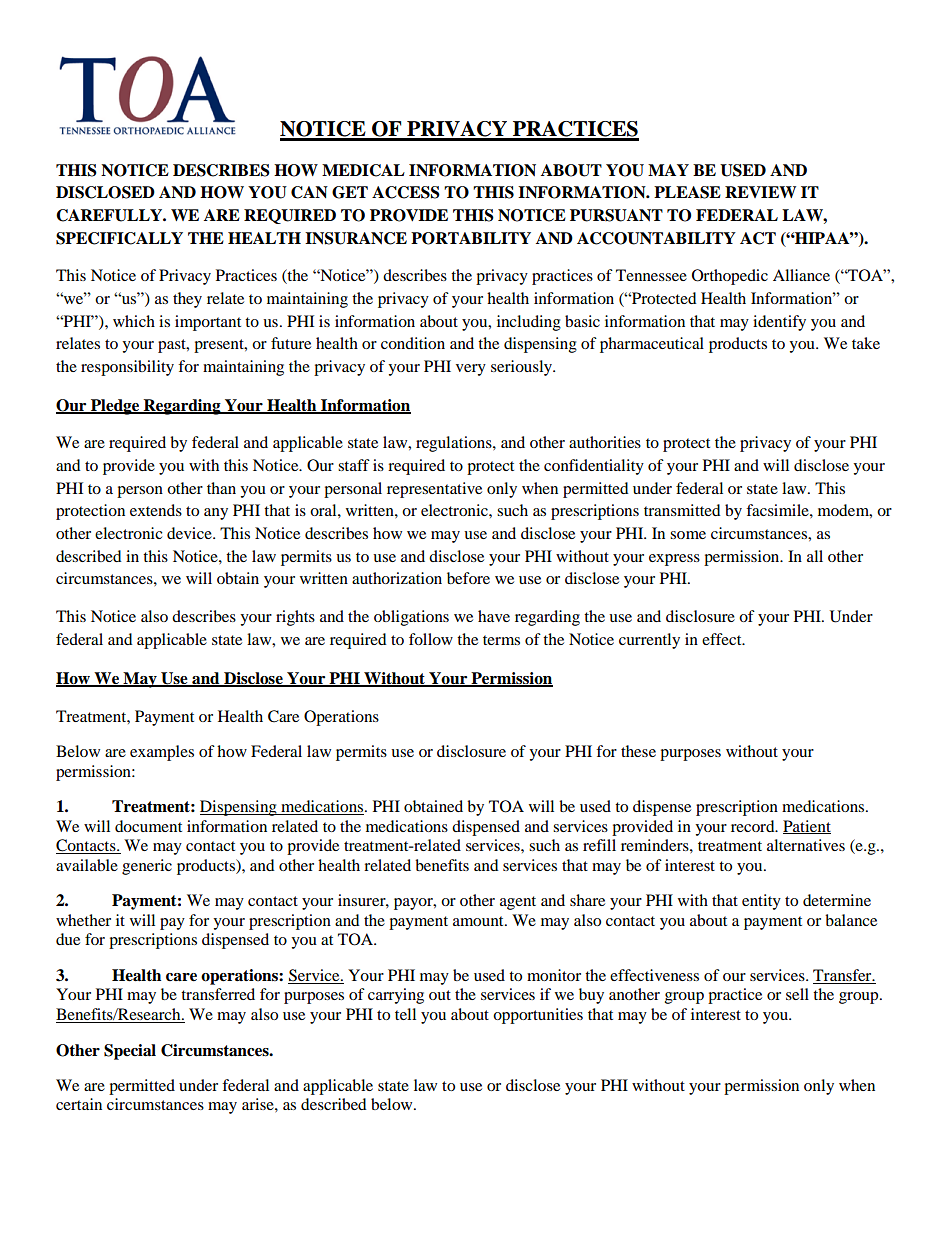  Describe the element at coordinates (479, 921) in the screenshot. I see `amount` at that location.
